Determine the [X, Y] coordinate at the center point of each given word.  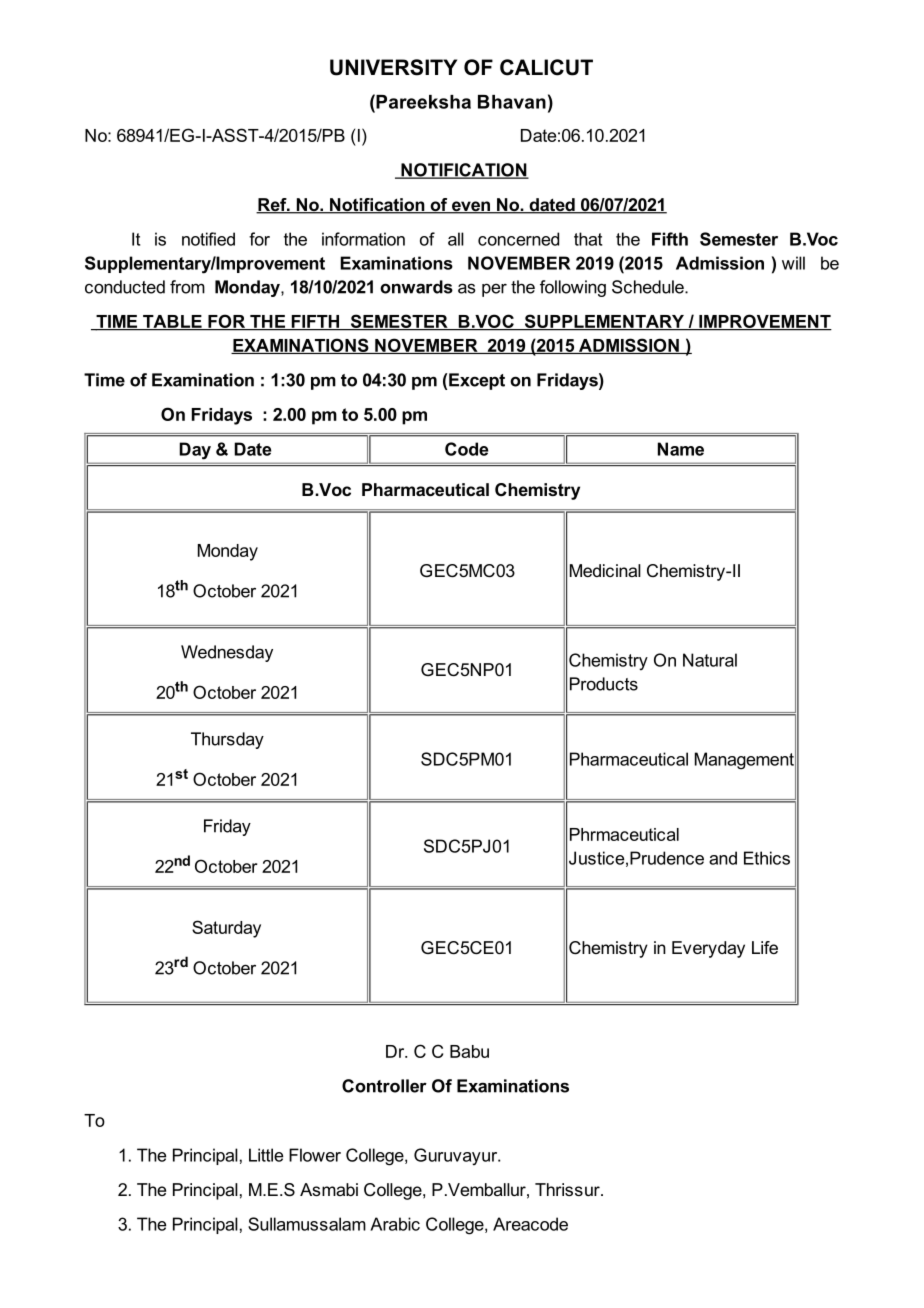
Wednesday [227, 653]
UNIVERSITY [393, 67]
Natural [710, 660]
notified [208, 239]
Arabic [395, 1224]
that [588, 239]
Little [266, 1155]
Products [604, 684]
